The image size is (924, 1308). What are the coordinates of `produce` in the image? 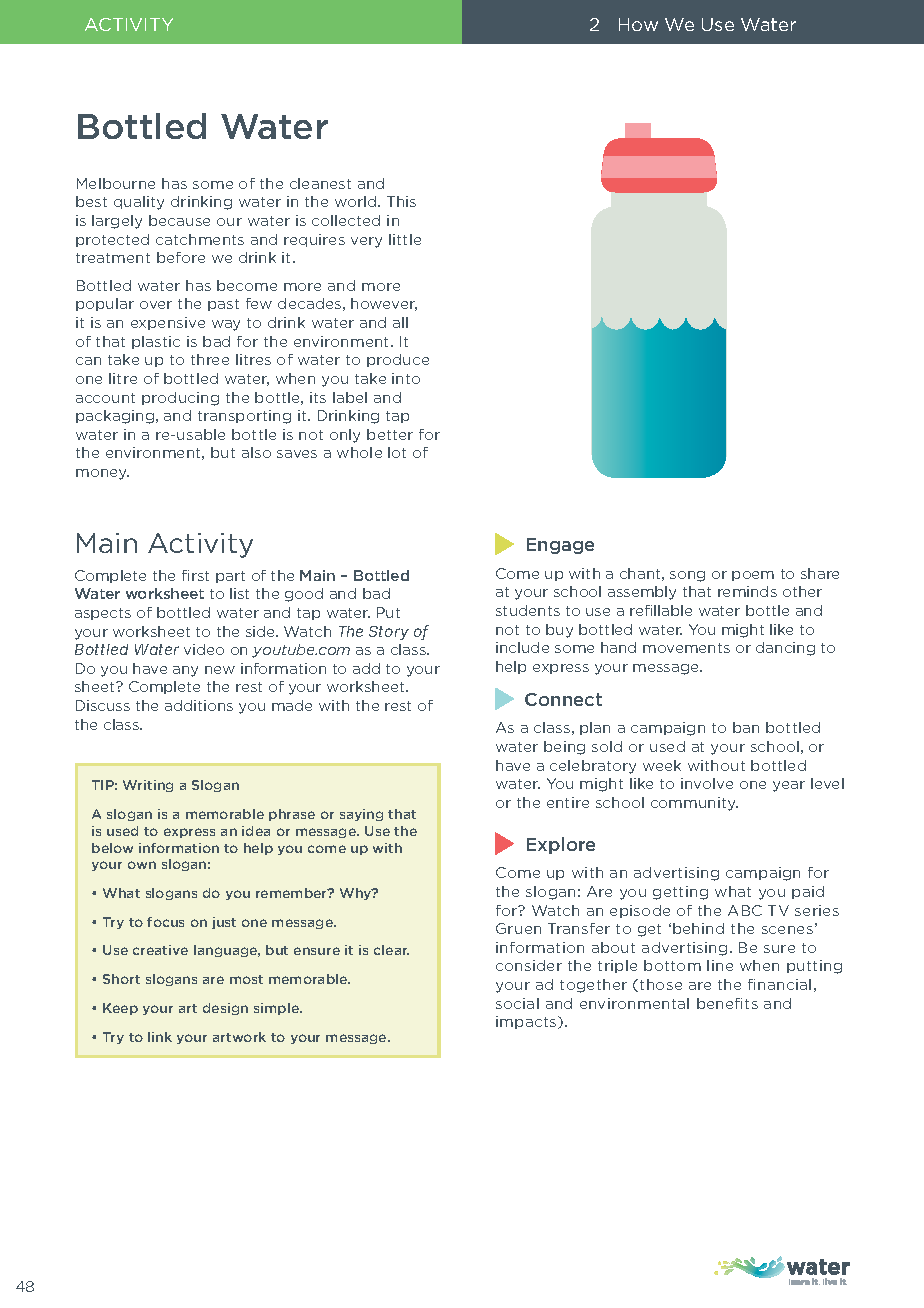 It's located at (398, 360).
